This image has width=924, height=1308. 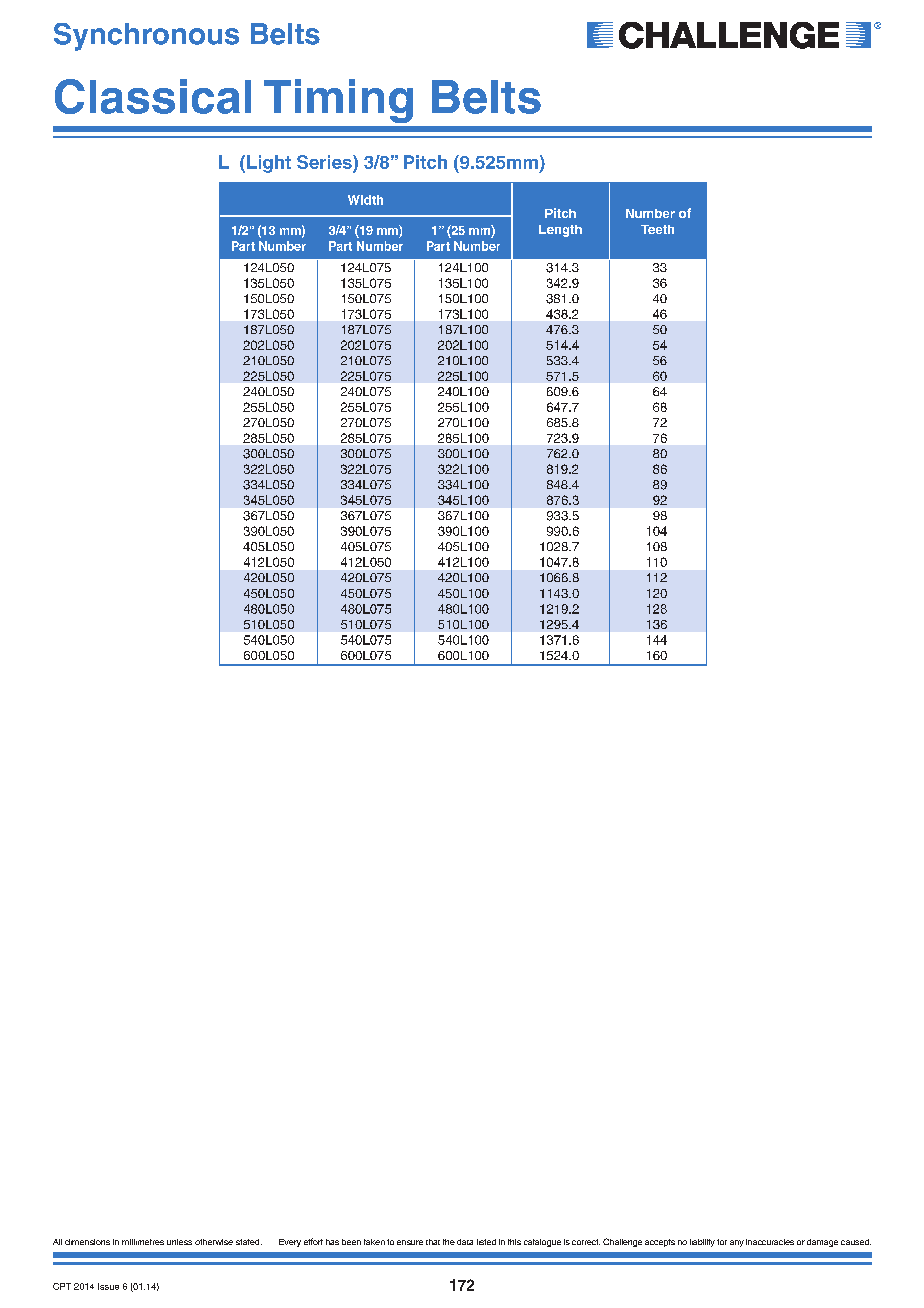 What do you see at coordinates (770, 1242) in the image?
I see `inaccuracies` at bounding box center [770, 1242].
